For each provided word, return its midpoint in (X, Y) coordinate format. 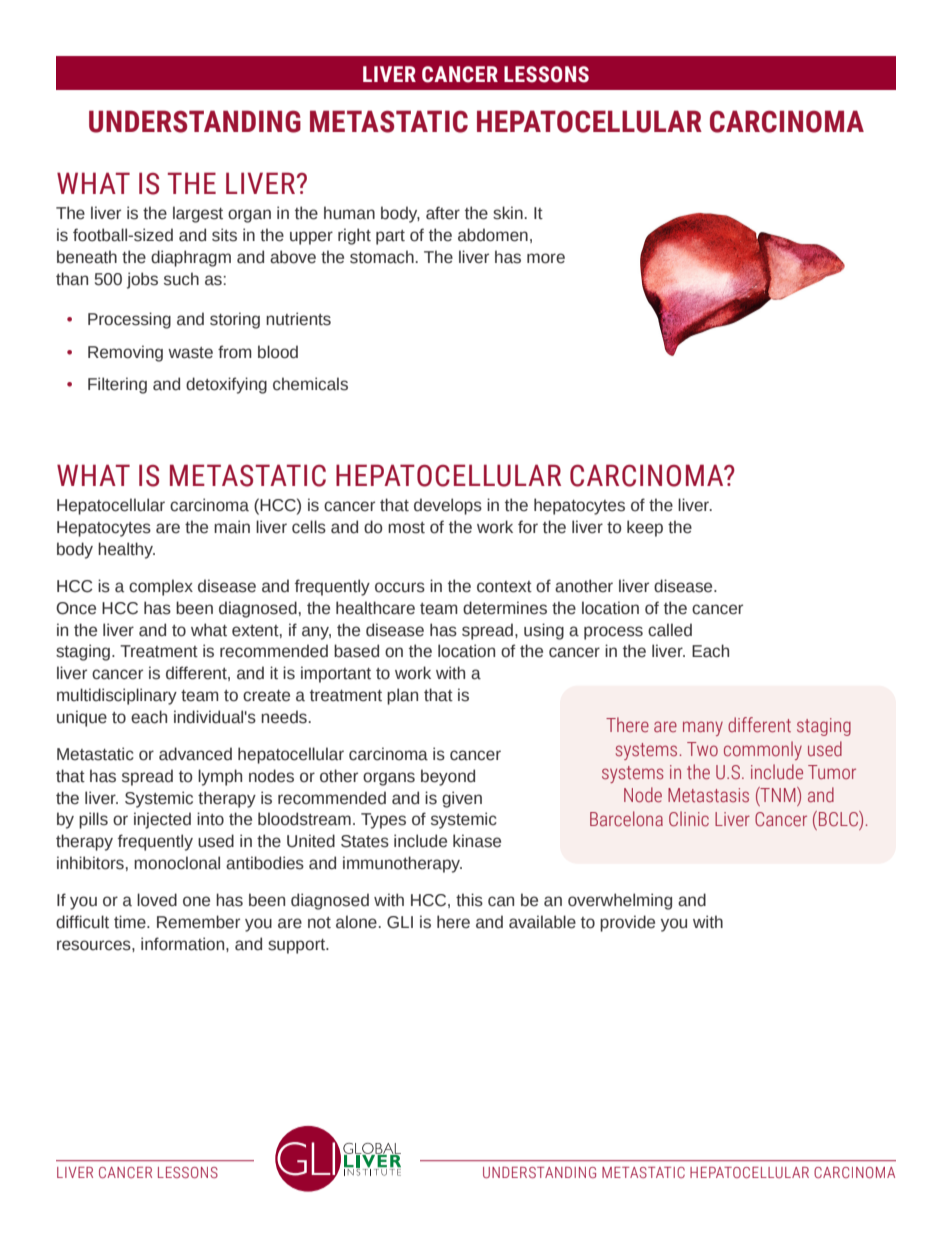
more (546, 258)
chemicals (310, 384)
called (670, 630)
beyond (448, 777)
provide (627, 923)
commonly (763, 750)
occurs (400, 587)
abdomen (493, 235)
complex (161, 587)
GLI (400, 922)
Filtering (117, 385)
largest (198, 214)
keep (645, 528)
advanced (195, 754)
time (131, 922)
